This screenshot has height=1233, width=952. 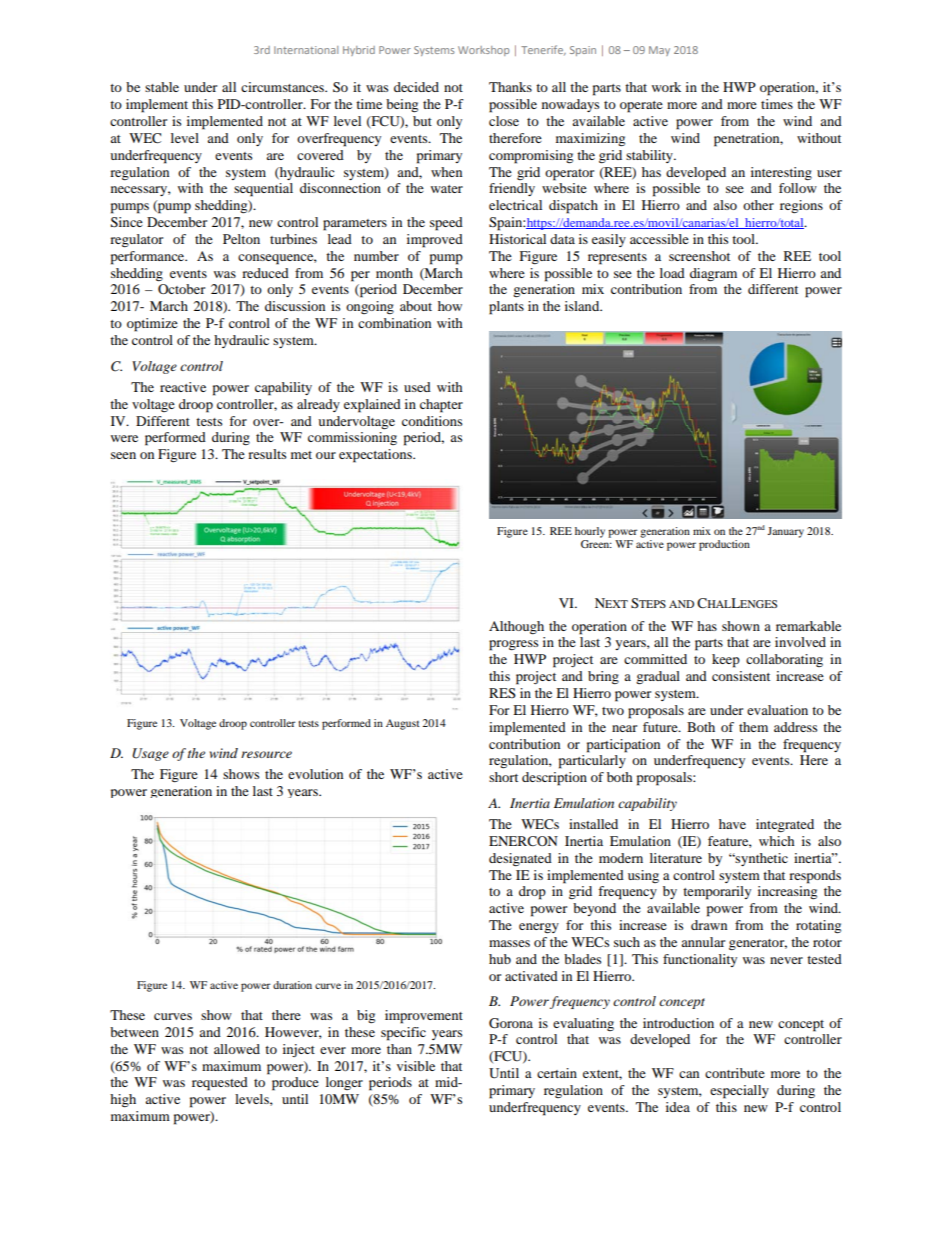 I want to click on chapter, so click(x=441, y=406).
